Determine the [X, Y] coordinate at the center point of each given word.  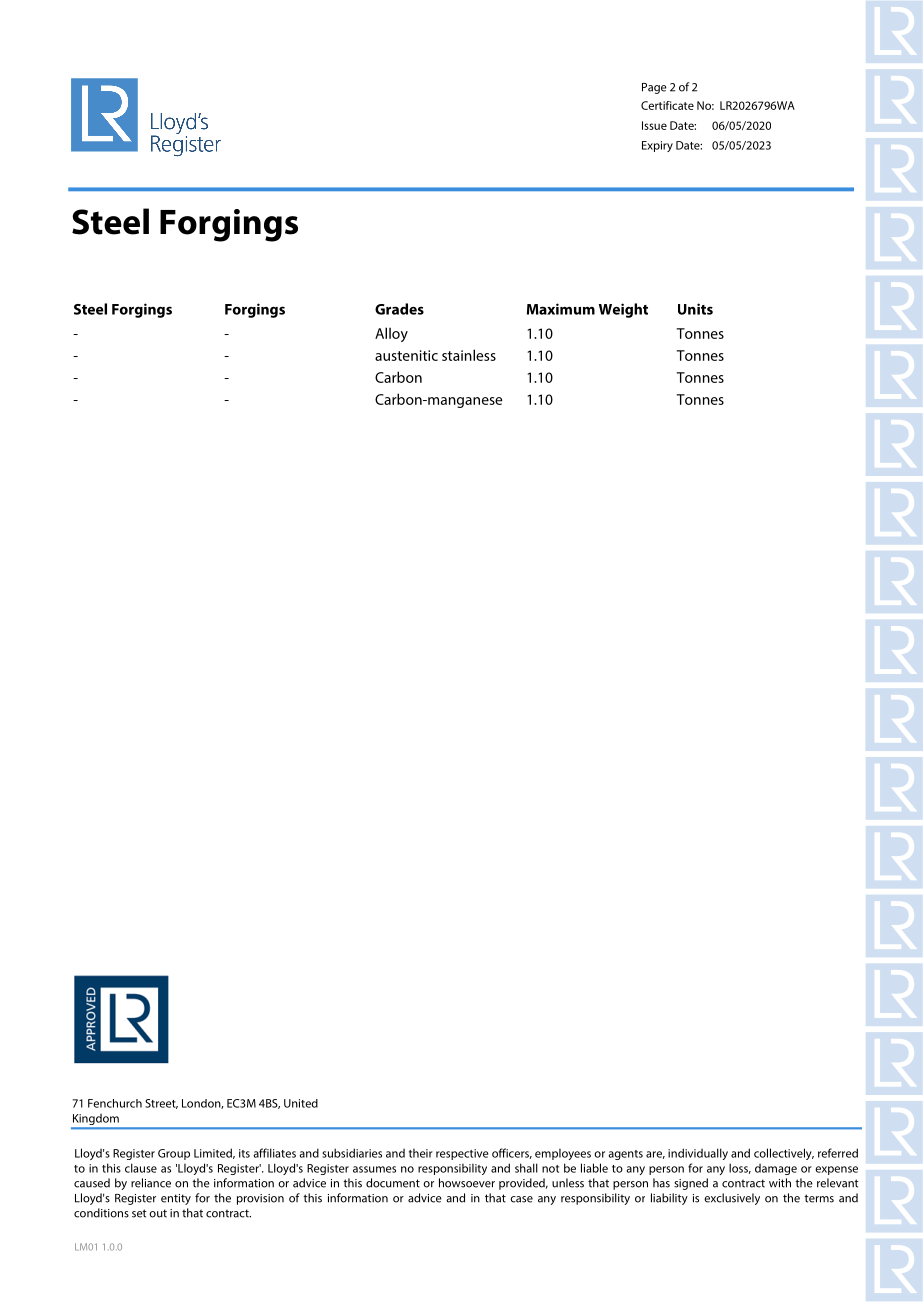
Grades [399, 309]
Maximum [561, 309]
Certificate [667, 105]
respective [462, 1154]
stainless [469, 355]
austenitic [406, 355]
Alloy [391, 334]
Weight [623, 310]
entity [176, 1199]
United [301, 1103]
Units [695, 309]
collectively [784, 1154]
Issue [654, 125]
